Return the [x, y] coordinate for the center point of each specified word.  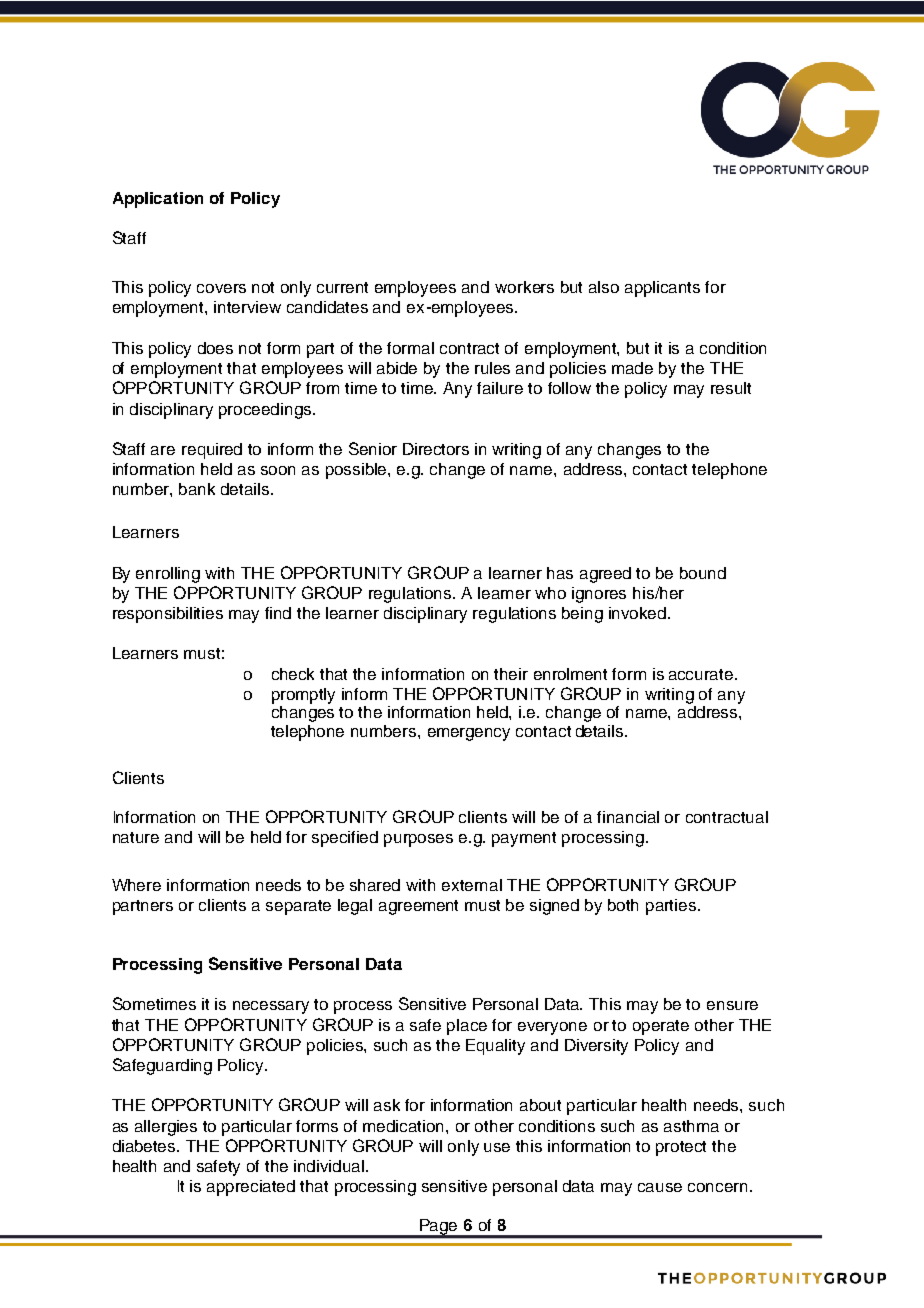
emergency [469, 734]
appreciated [251, 1188]
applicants [662, 289]
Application [158, 200]
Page [439, 1228]
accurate [702, 674]
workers [524, 287]
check [293, 674]
